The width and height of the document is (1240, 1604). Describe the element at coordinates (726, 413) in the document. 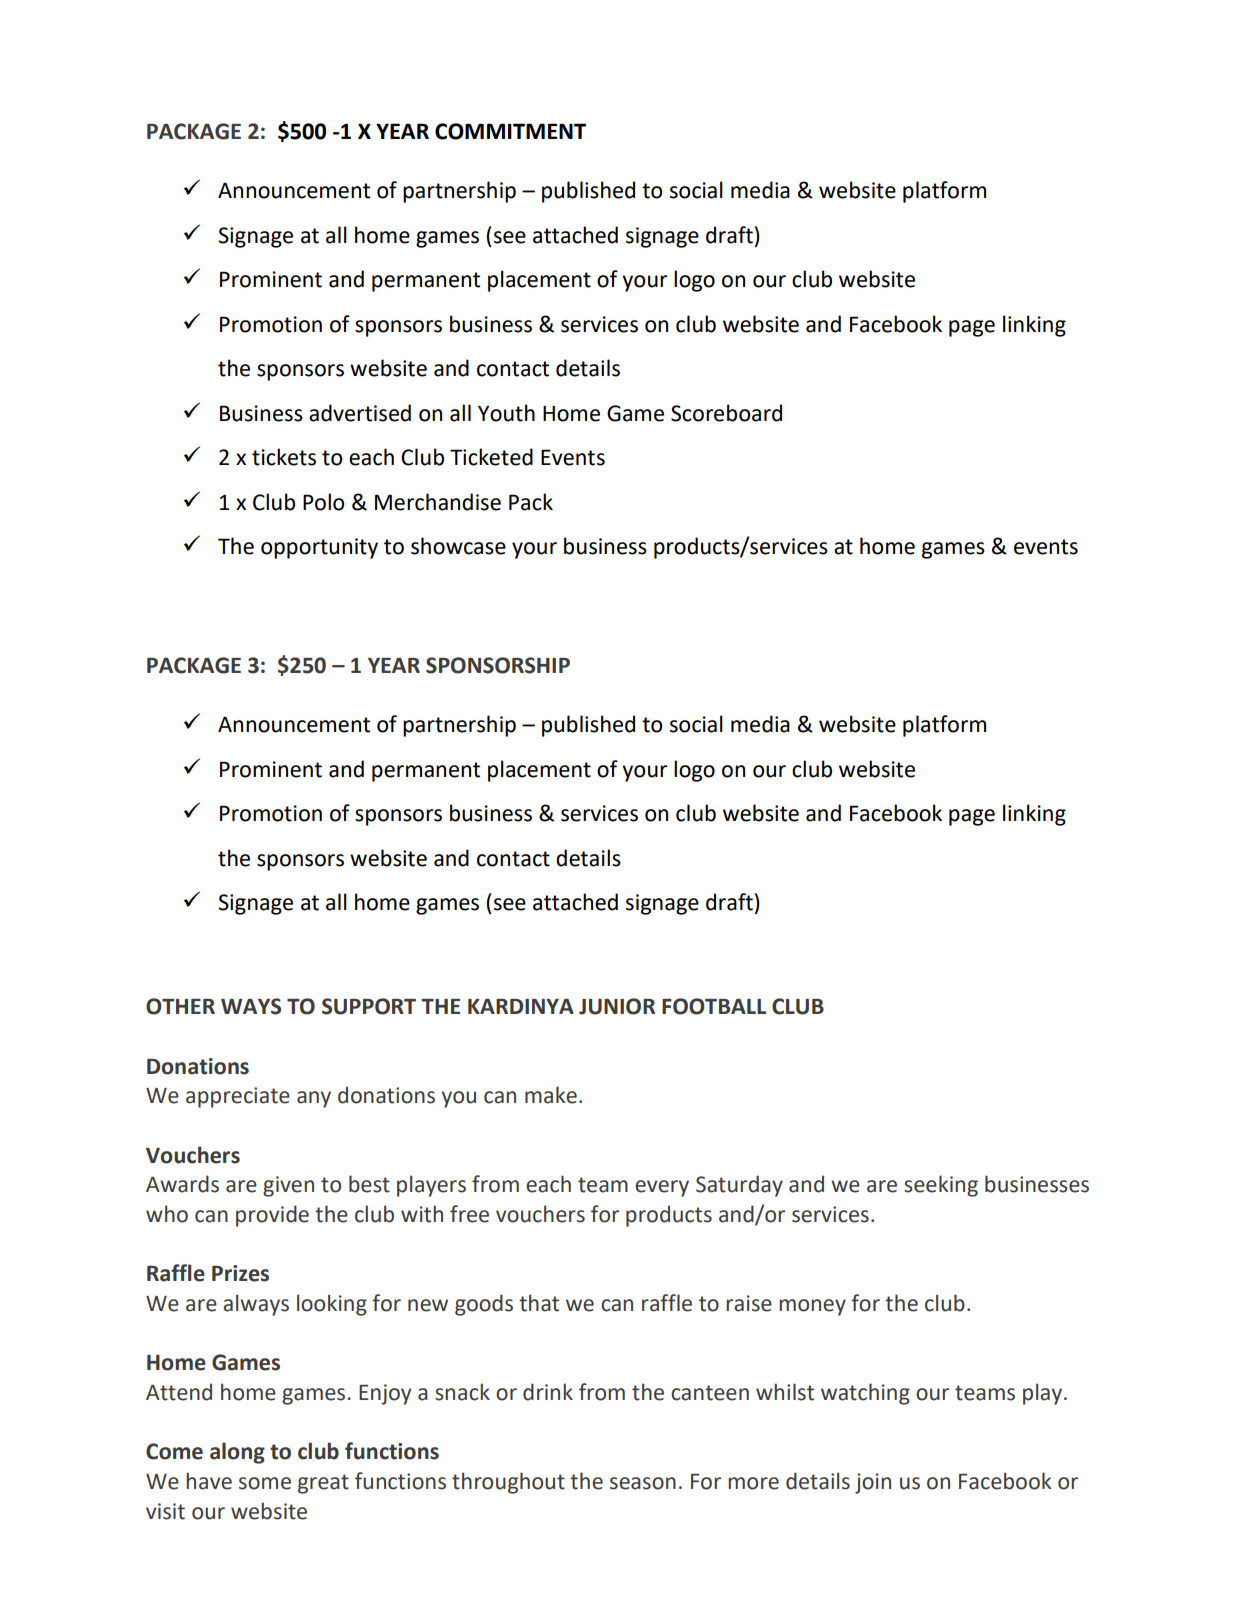

I see `Scoreboard` at that location.
